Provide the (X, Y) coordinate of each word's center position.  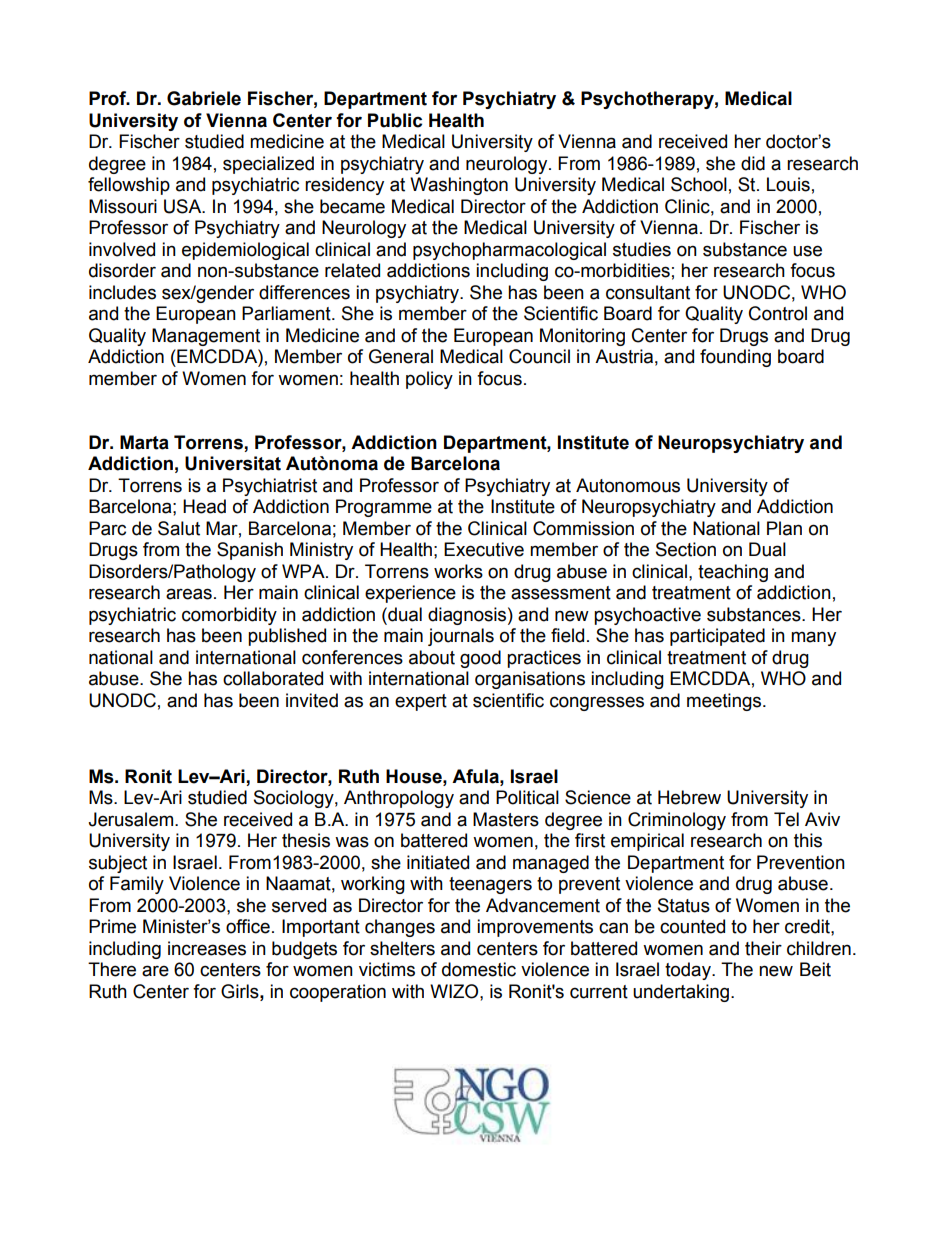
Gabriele (204, 98)
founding (735, 358)
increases (207, 948)
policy (429, 380)
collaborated (273, 678)
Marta (144, 442)
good (480, 659)
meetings (725, 702)
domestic (479, 969)
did (753, 163)
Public (395, 120)
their (763, 948)
